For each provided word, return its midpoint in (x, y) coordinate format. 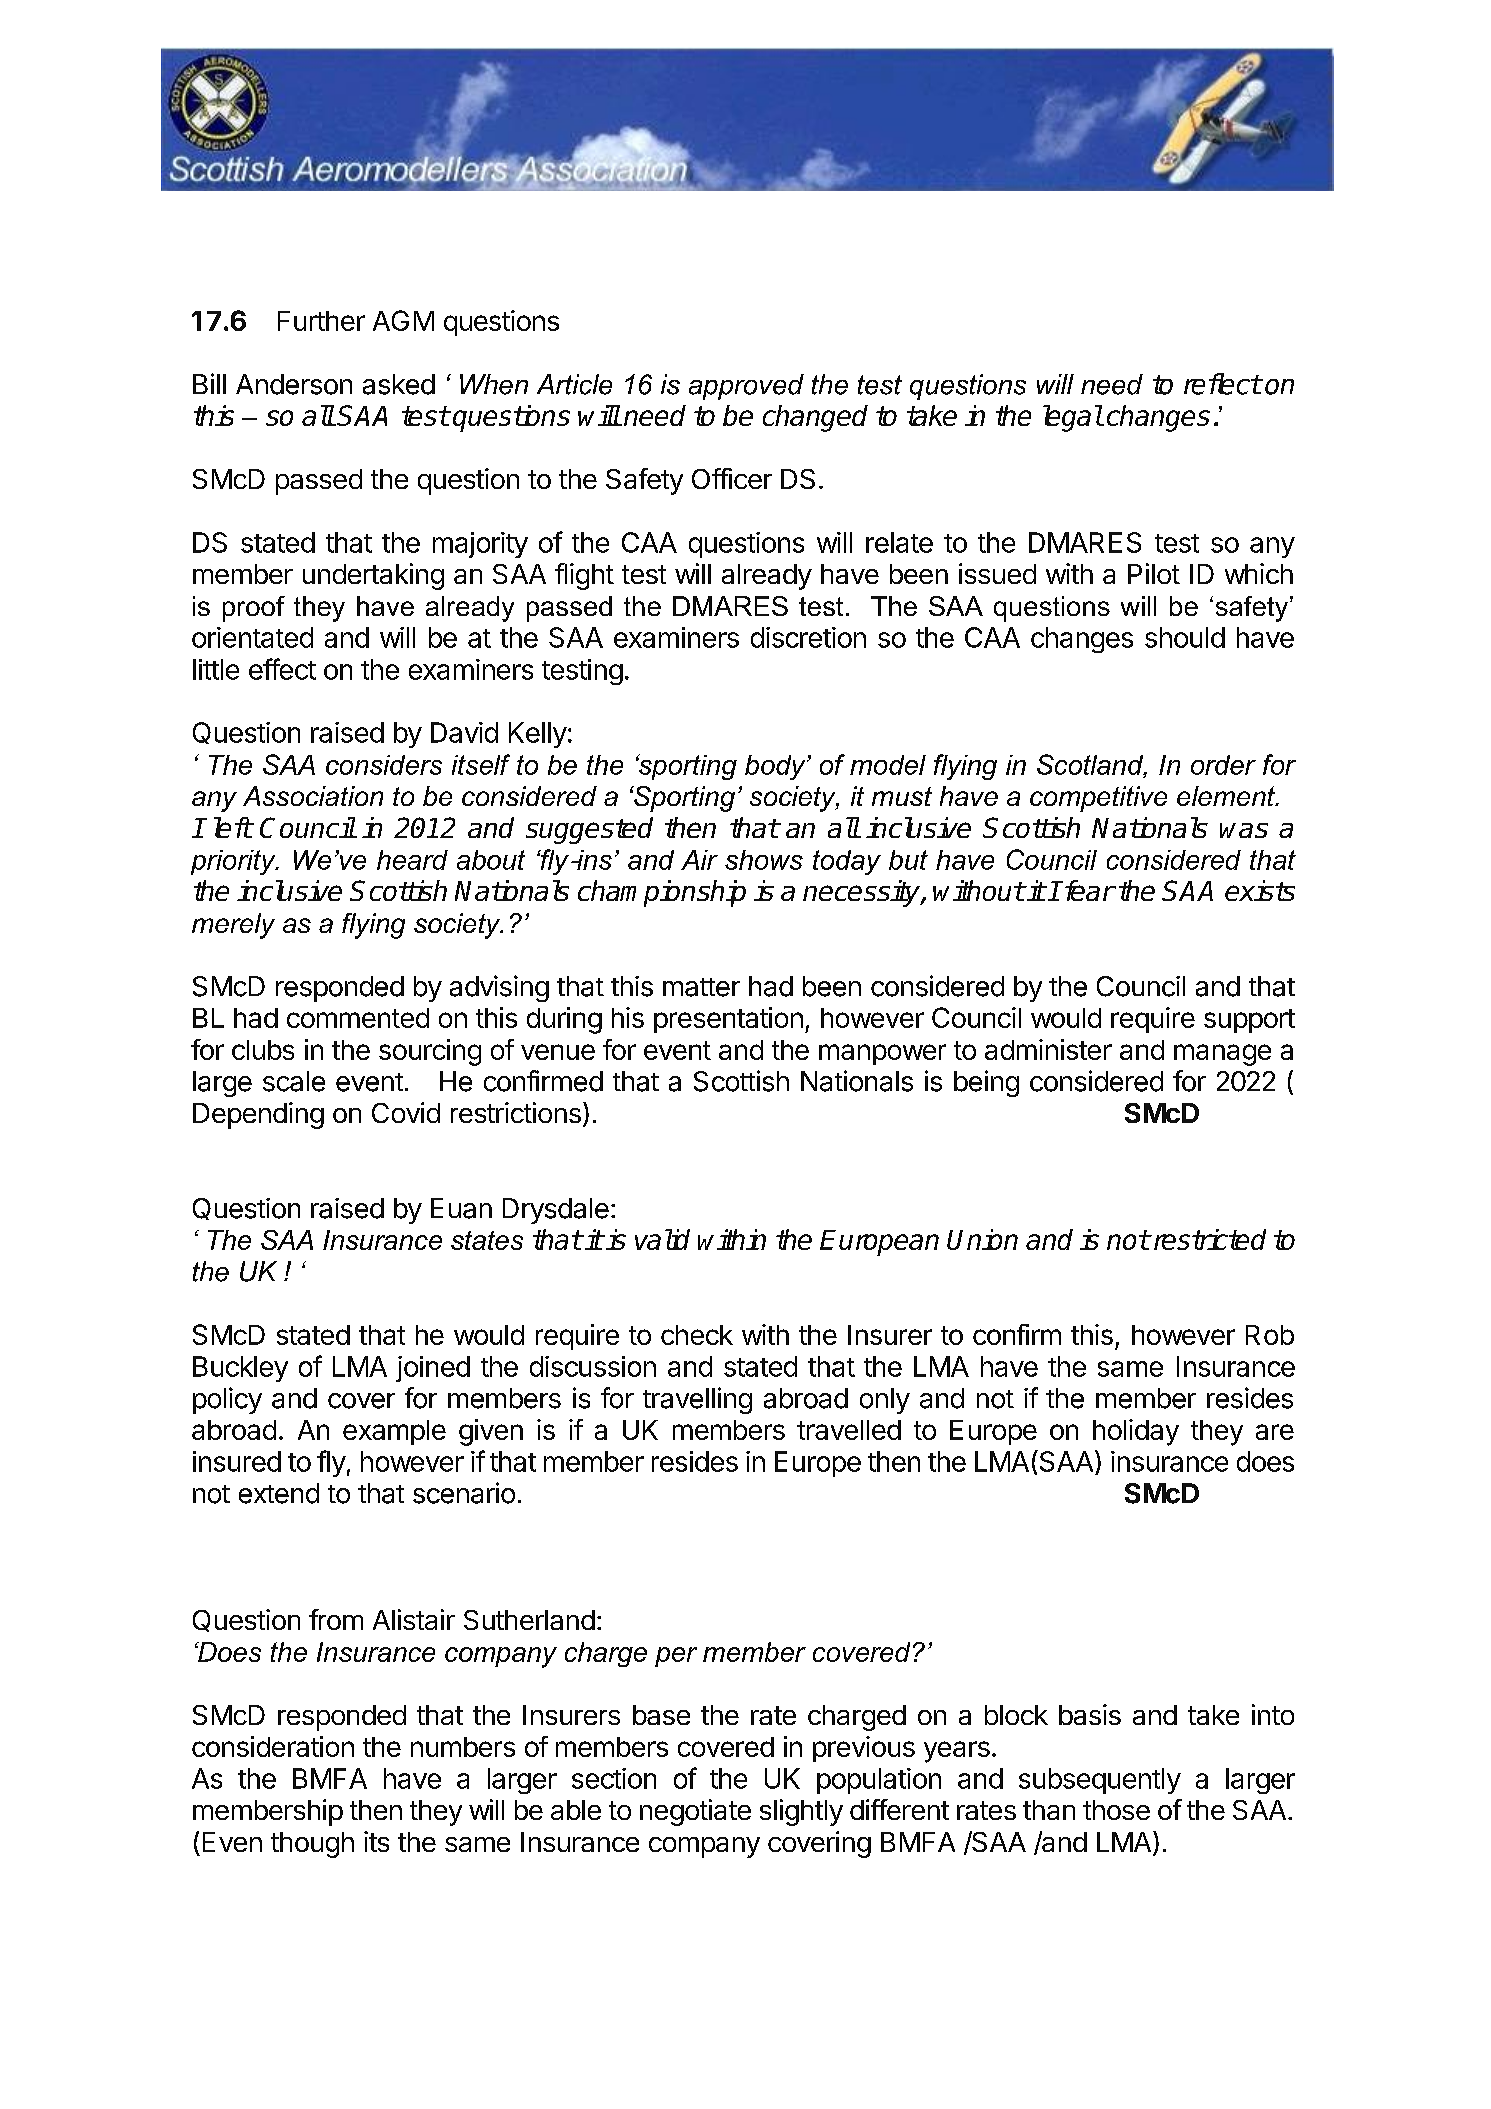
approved (746, 387)
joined (433, 1369)
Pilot (1154, 573)
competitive (1098, 799)
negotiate (695, 1812)
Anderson (294, 384)
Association (313, 796)
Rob (1270, 1335)
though (312, 1845)
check (697, 1335)
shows (764, 860)
